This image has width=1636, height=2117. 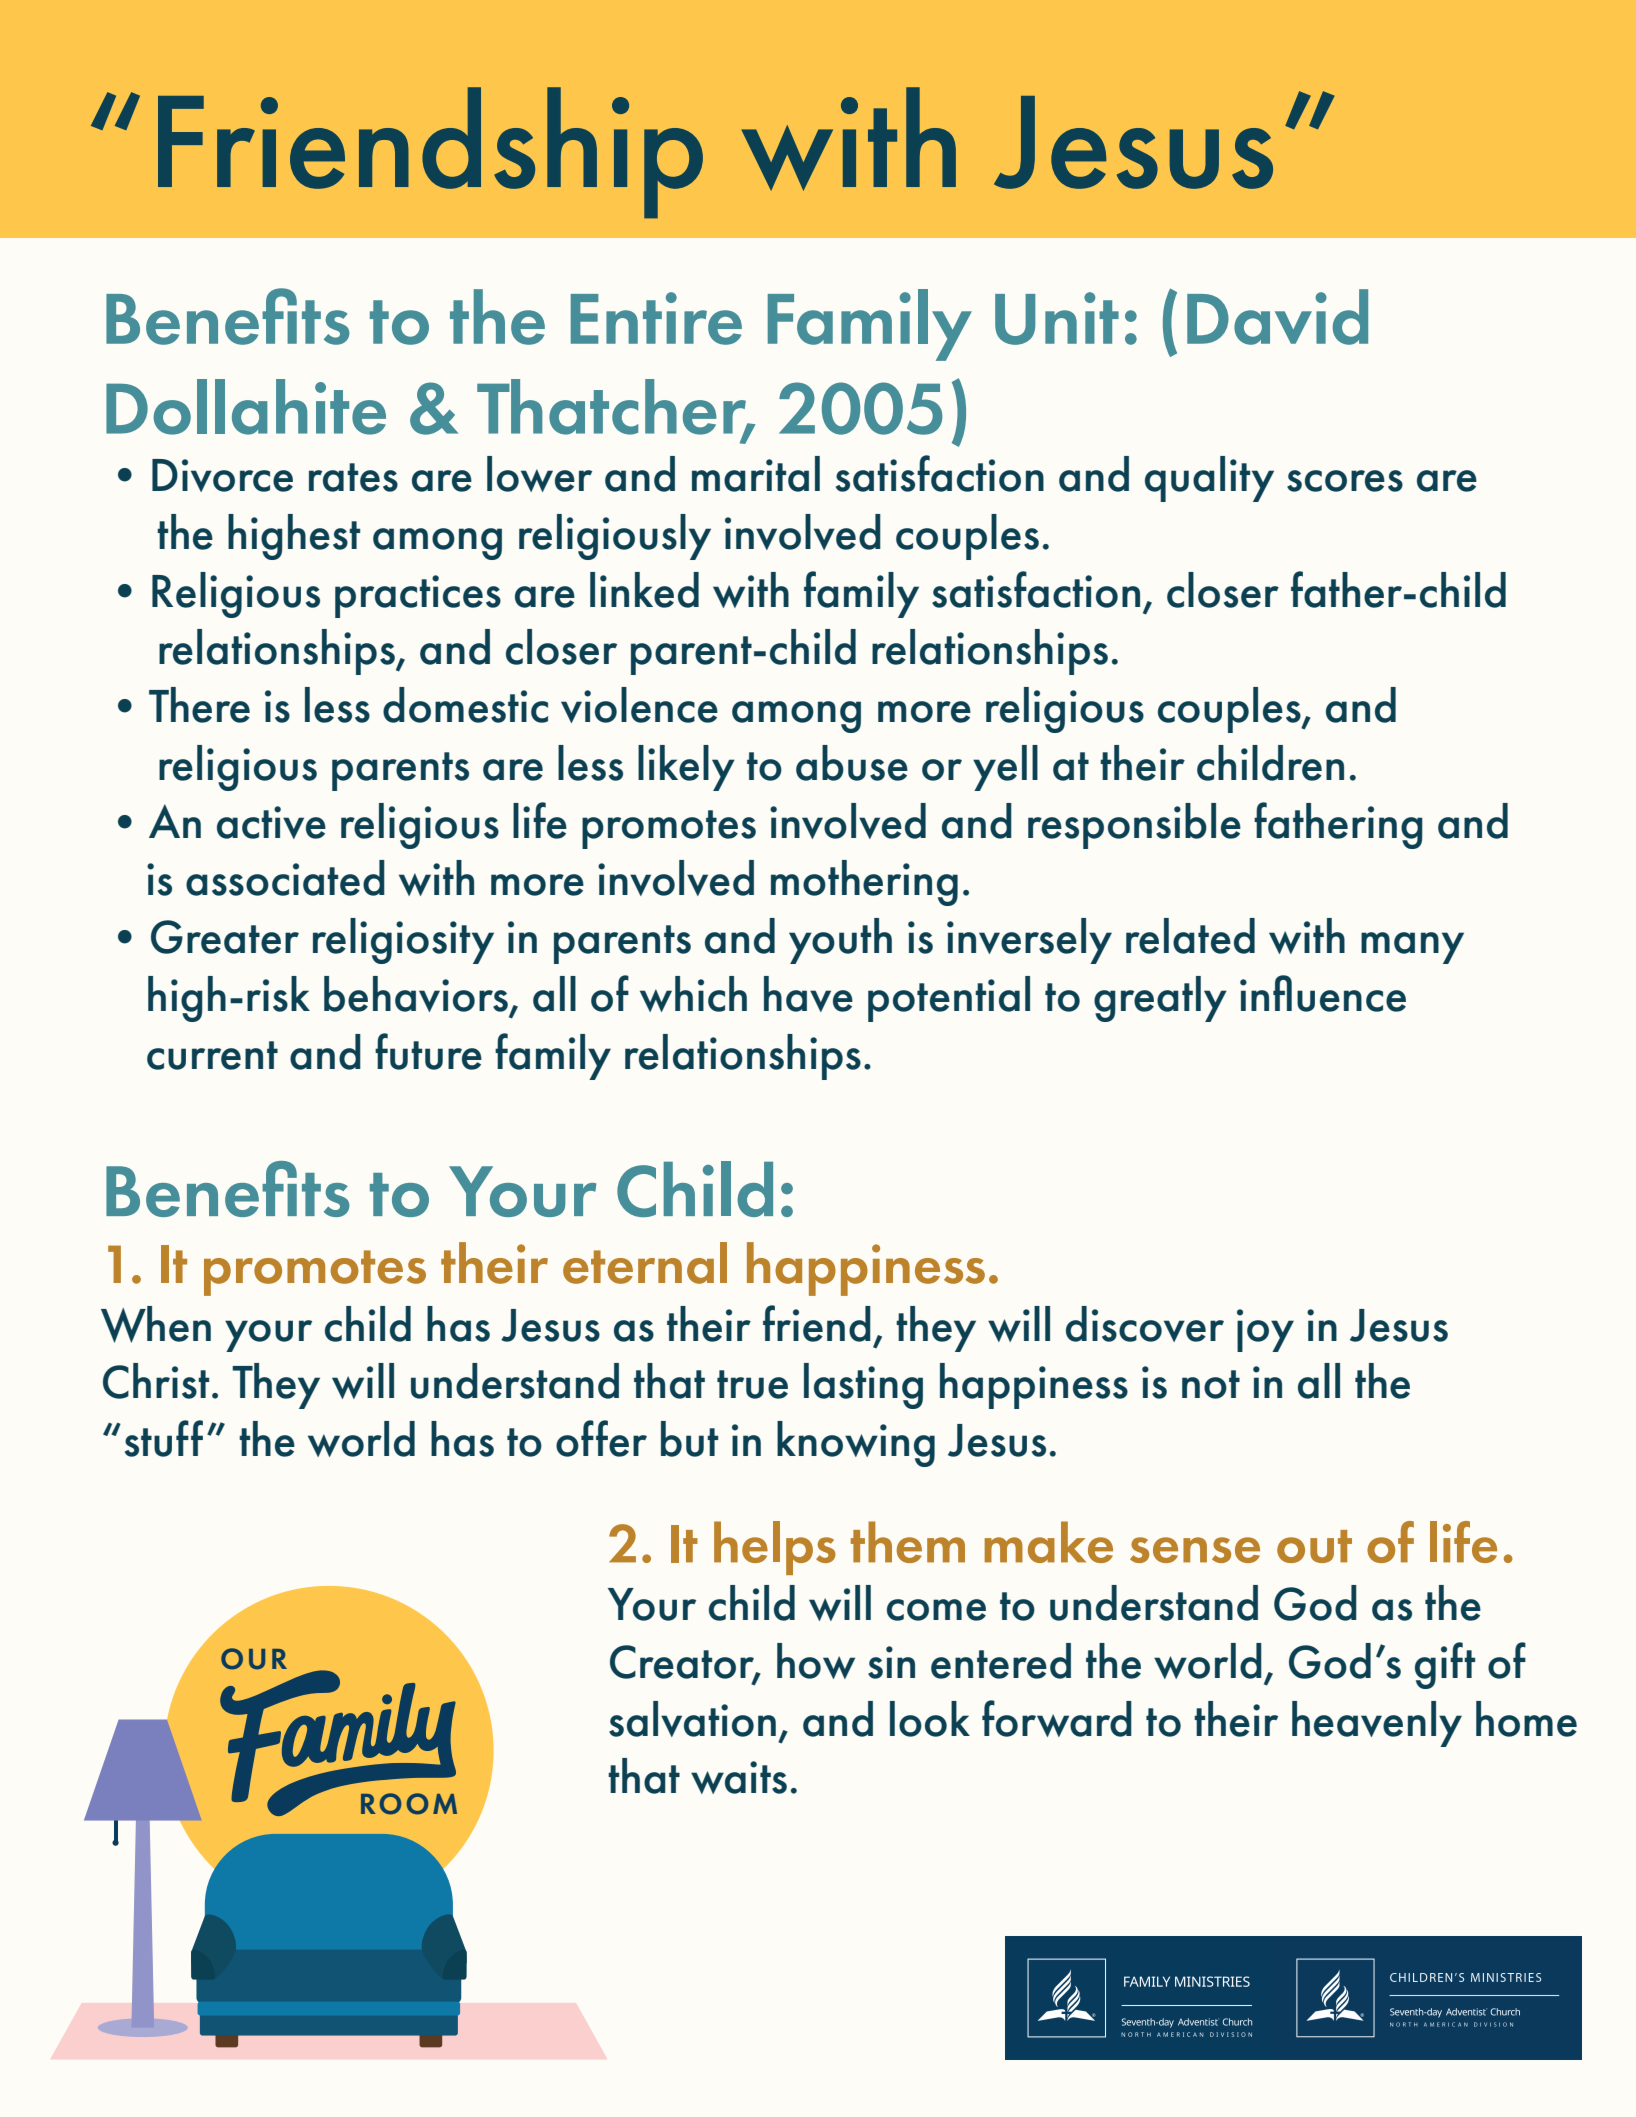 I want to click on abuse, so click(x=852, y=763).
